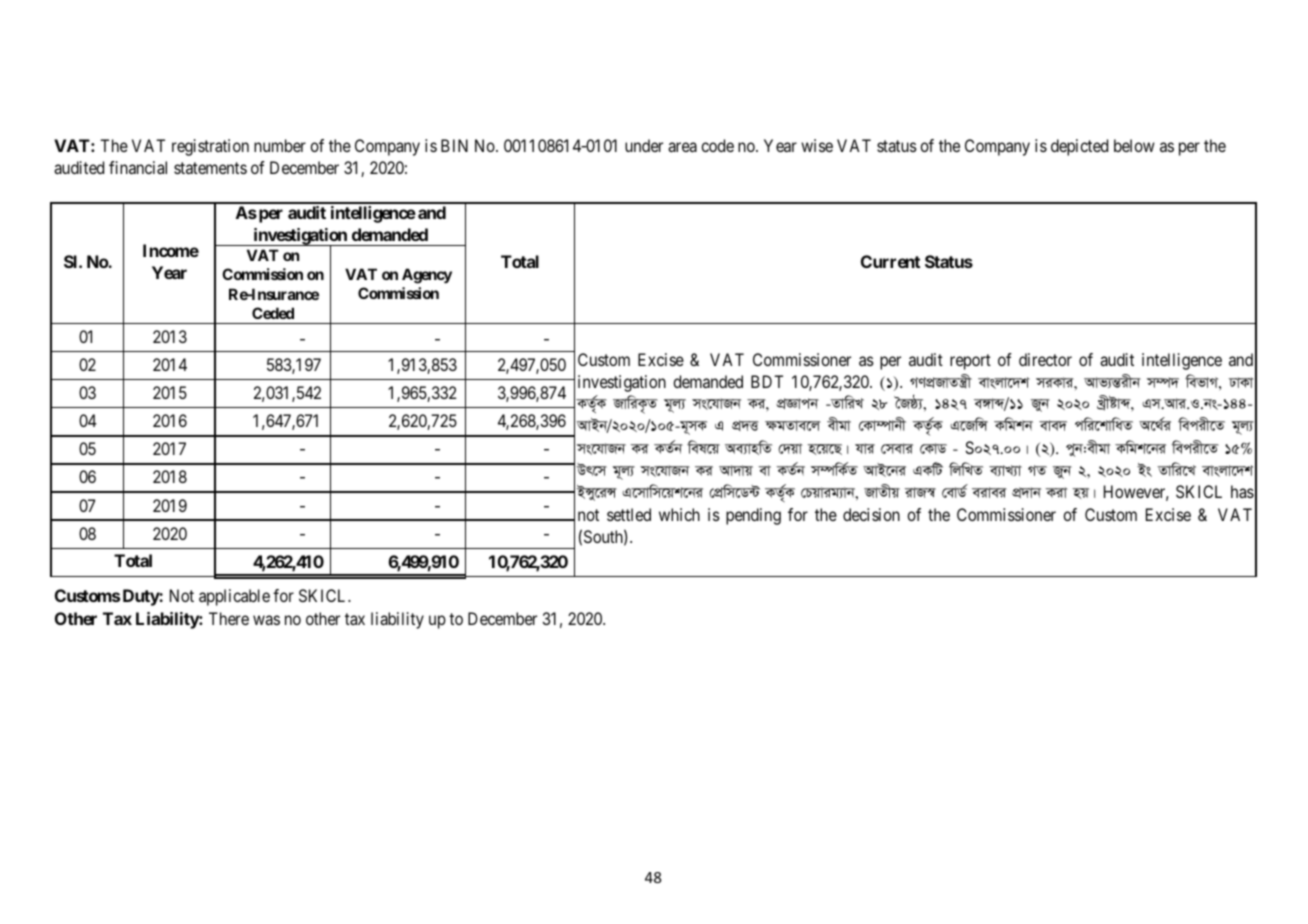 This image has height=924, width=1308. What do you see at coordinates (682, 147) in the image?
I see `area` at bounding box center [682, 147].
